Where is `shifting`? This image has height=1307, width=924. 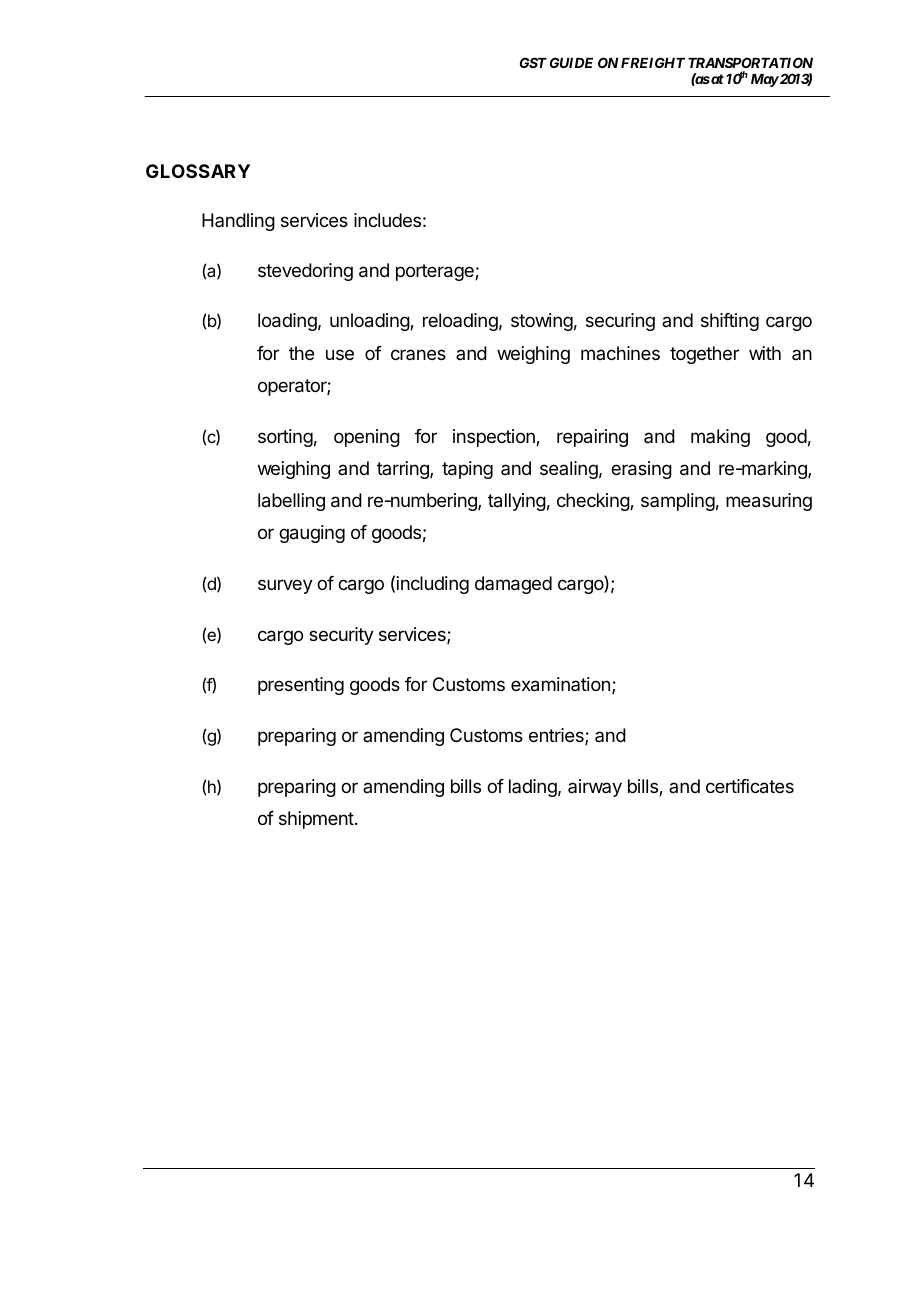 shifting is located at coordinates (730, 322).
